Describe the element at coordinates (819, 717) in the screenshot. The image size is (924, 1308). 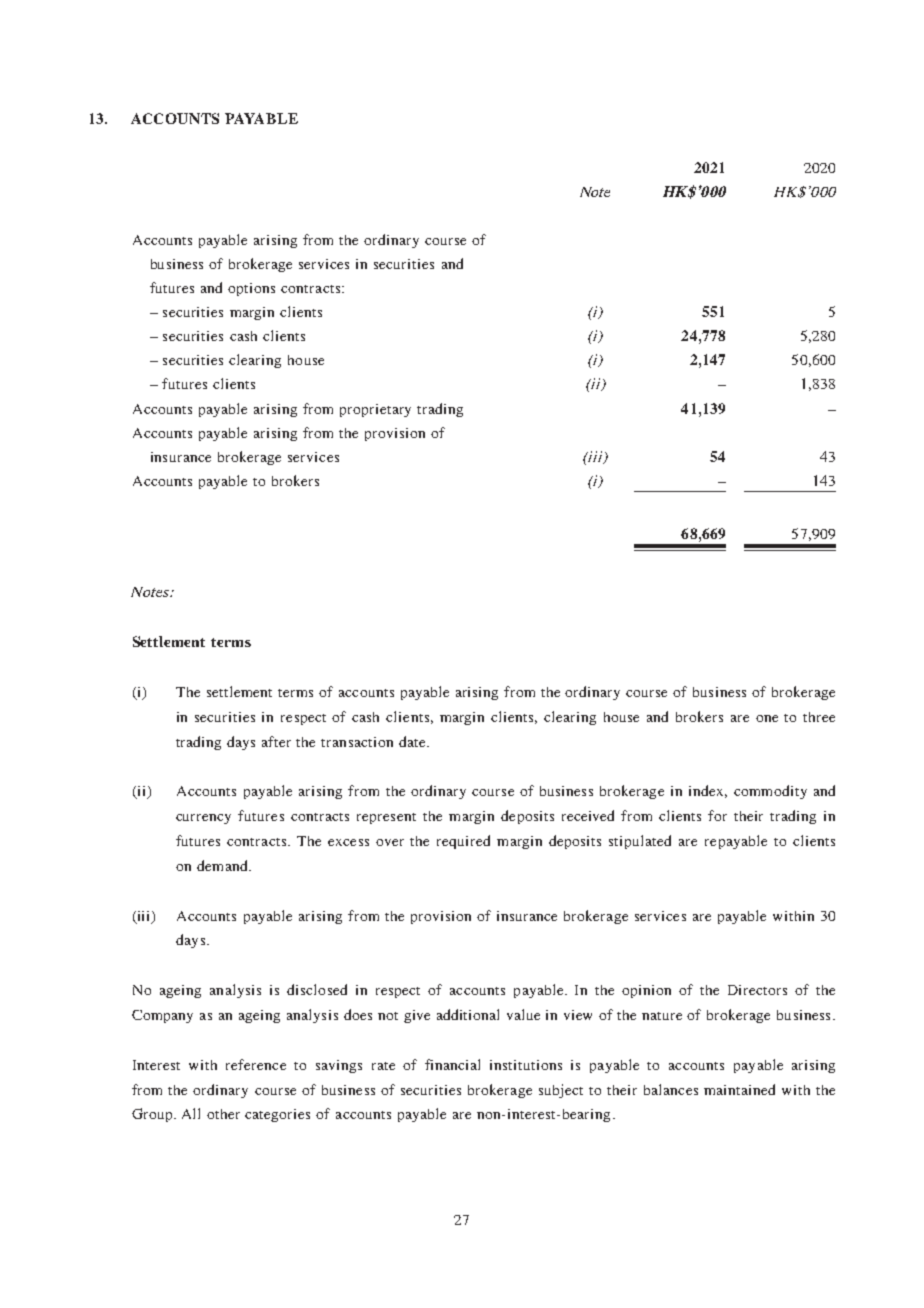
I see `three` at that location.
